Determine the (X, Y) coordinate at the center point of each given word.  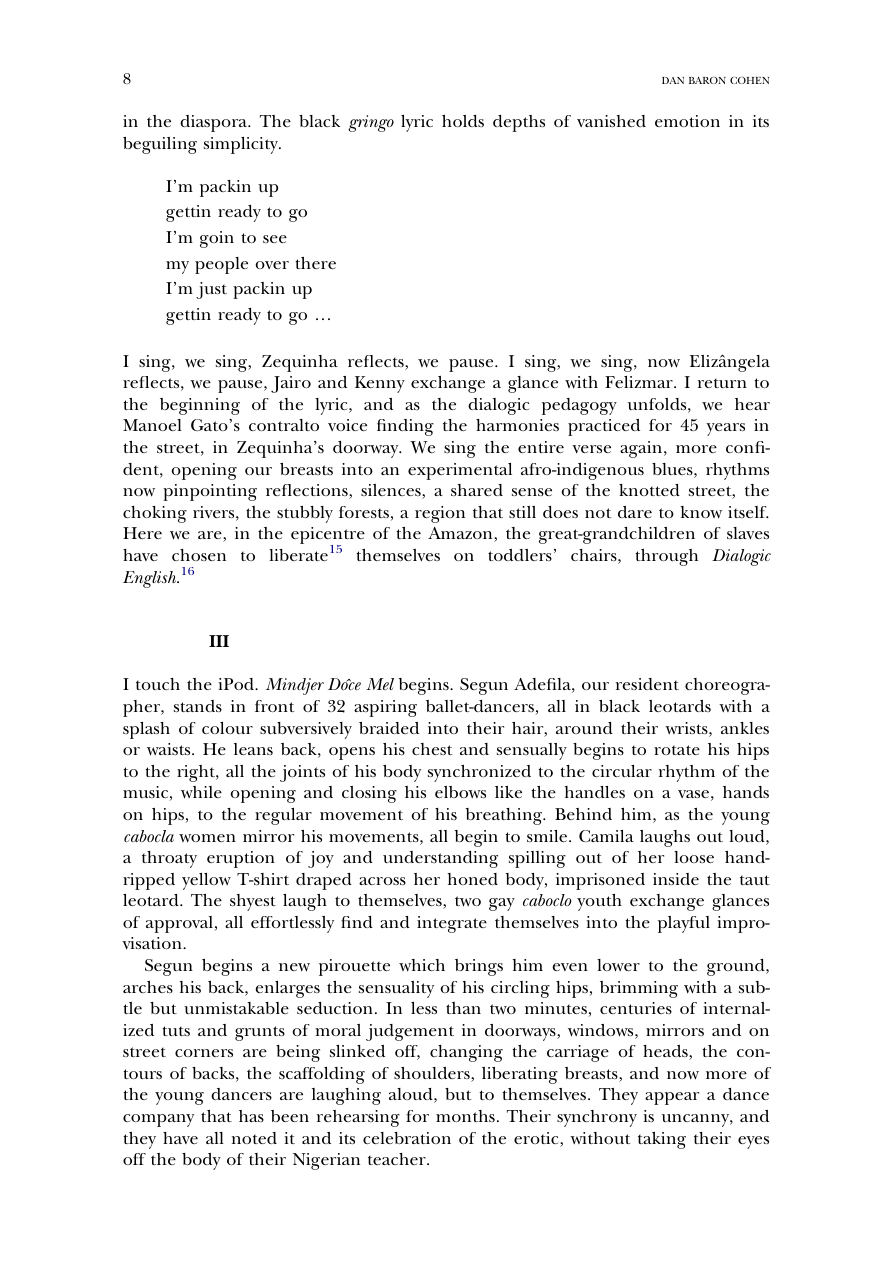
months (465, 1116)
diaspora (215, 123)
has (251, 1116)
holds (463, 121)
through (666, 557)
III (219, 641)
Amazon (461, 534)
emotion (687, 121)
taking (662, 1140)
